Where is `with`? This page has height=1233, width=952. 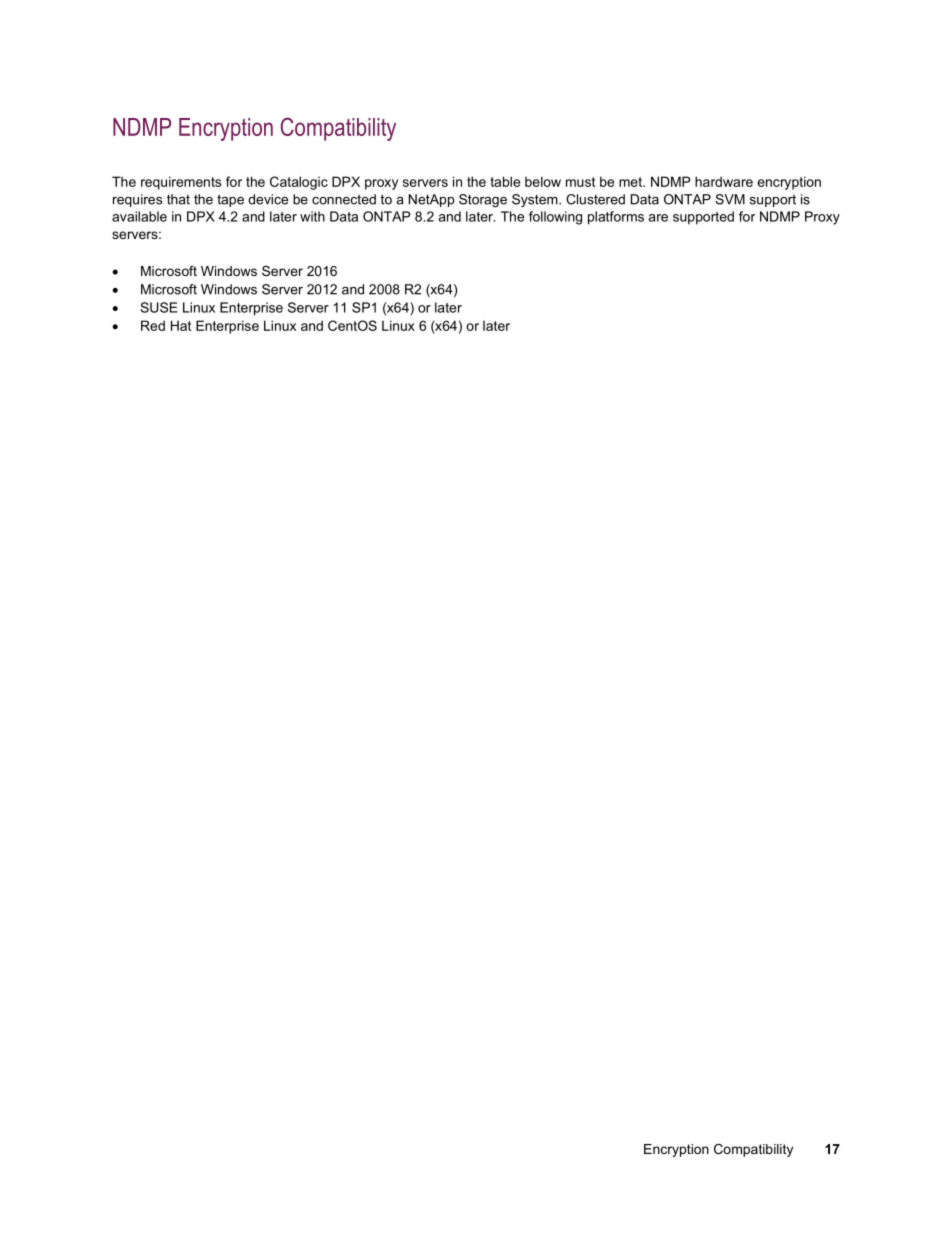 with is located at coordinates (312, 216).
